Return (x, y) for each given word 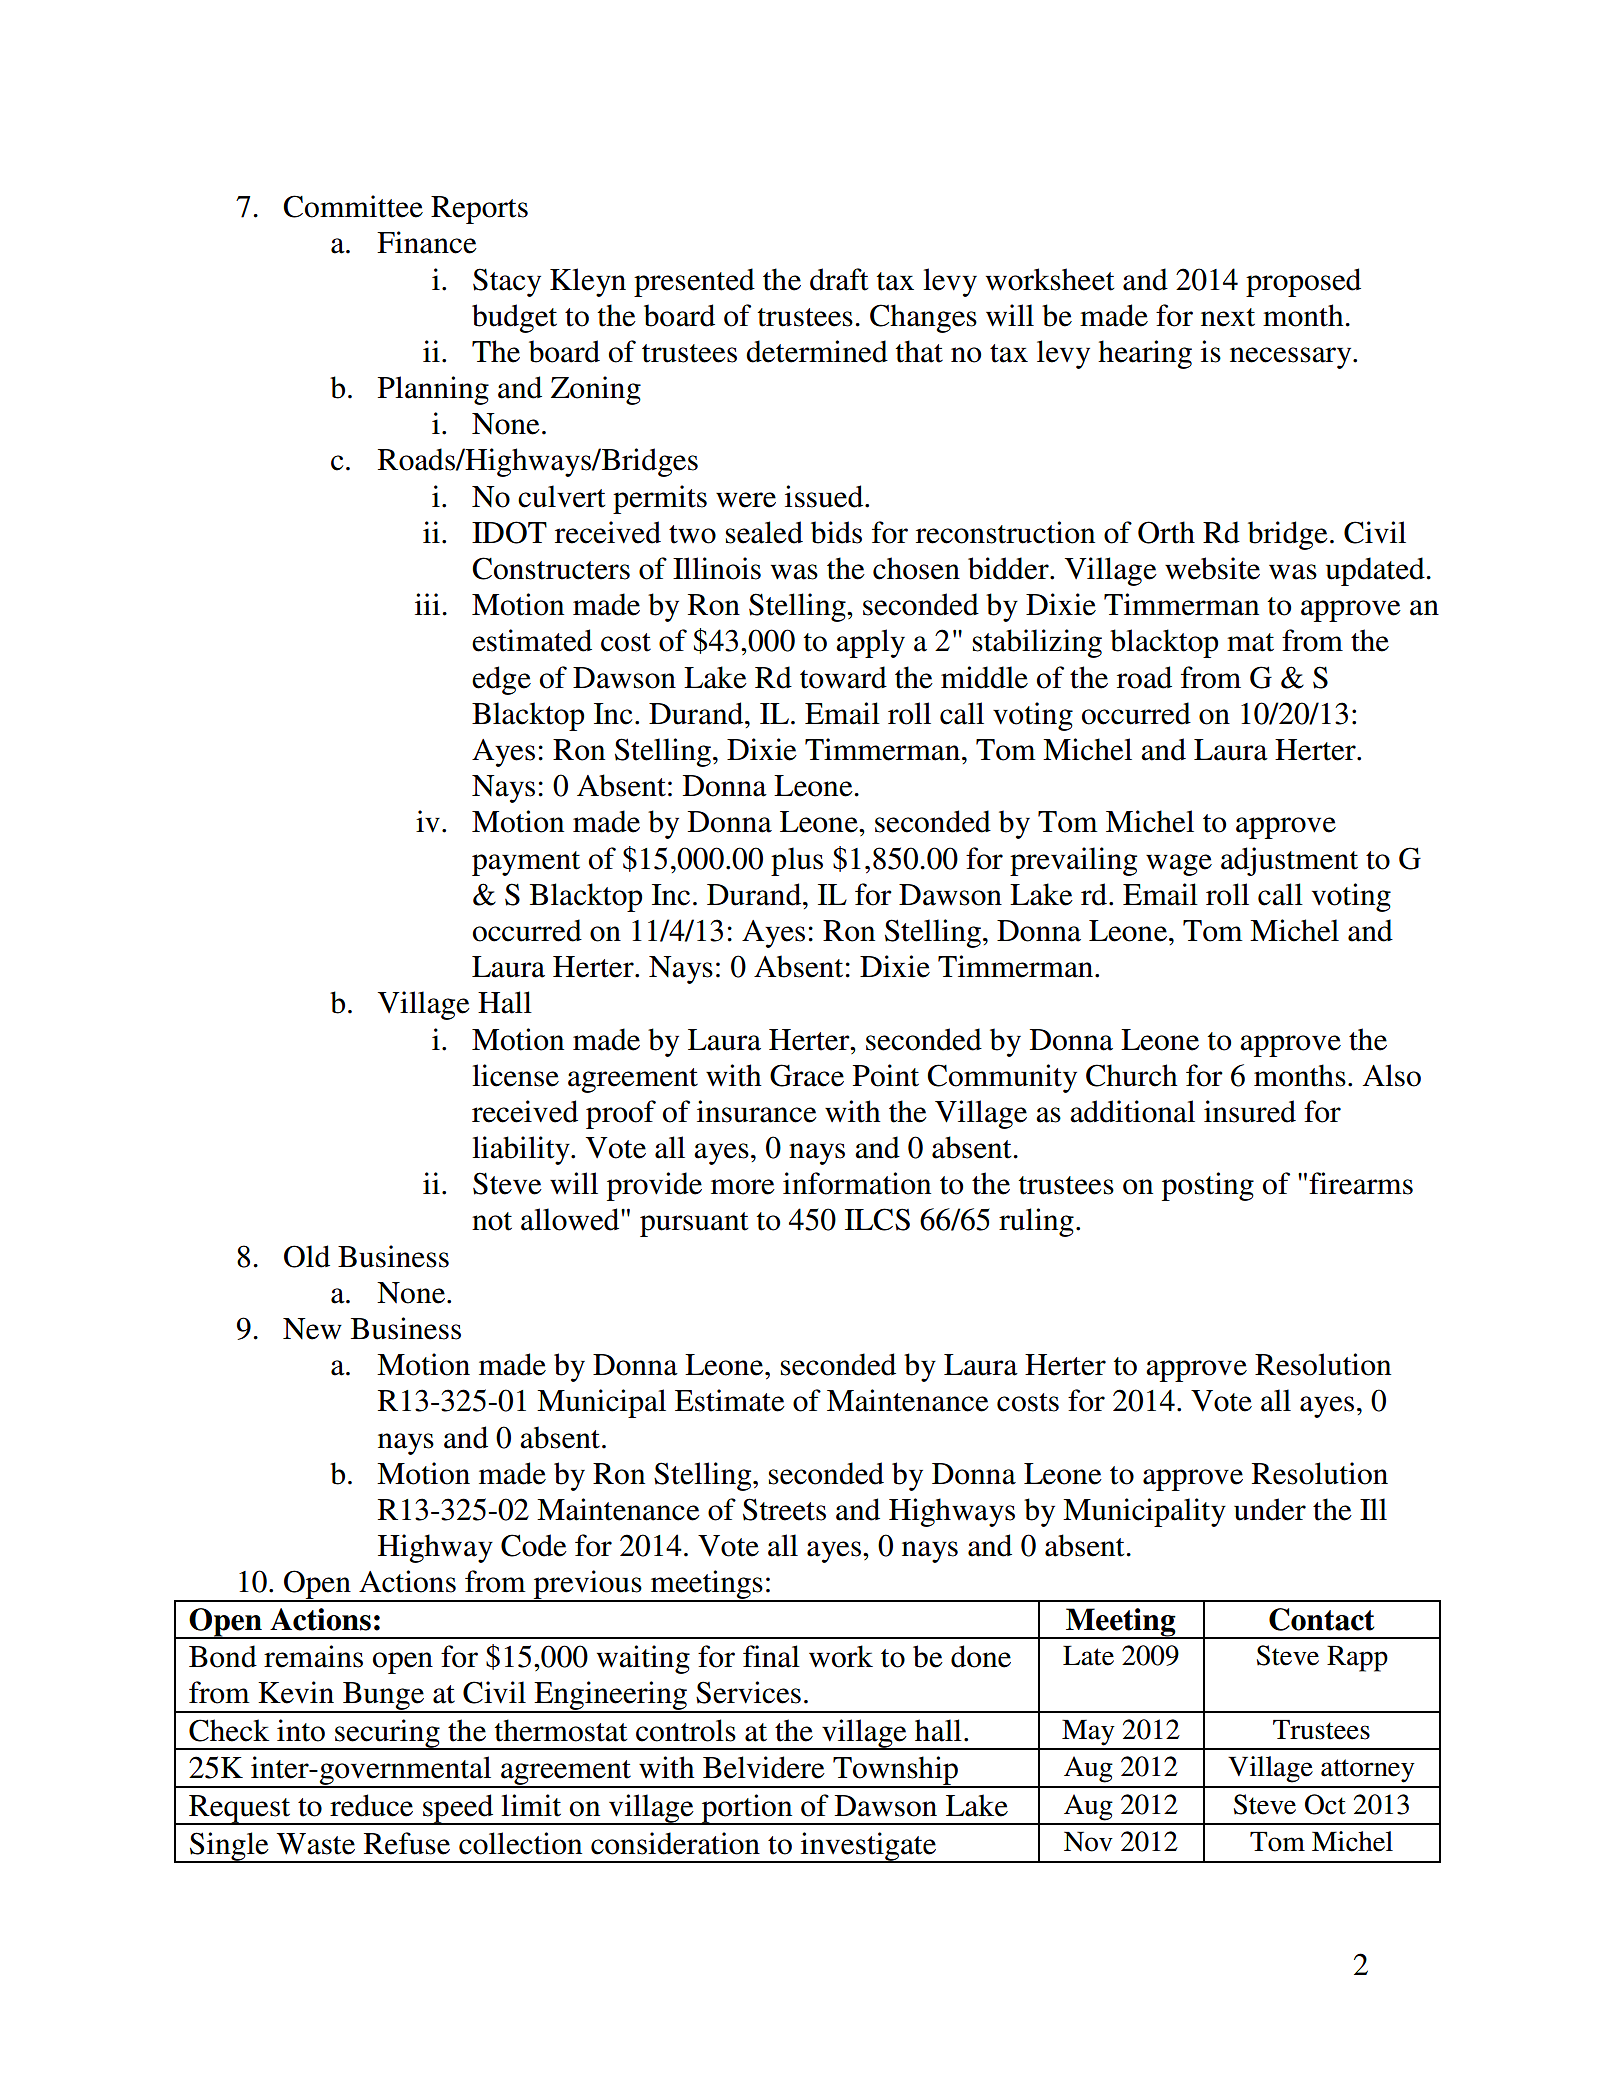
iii (429, 604)
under (1270, 1509)
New (312, 1329)
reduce (371, 1805)
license (515, 1075)
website (1212, 568)
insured (1250, 1111)
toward (843, 677)
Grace (807, 1075)
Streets (784, 1509)
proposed (1303, 282)
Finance (427, 242)
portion (747, 1809)
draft (839, 279)
